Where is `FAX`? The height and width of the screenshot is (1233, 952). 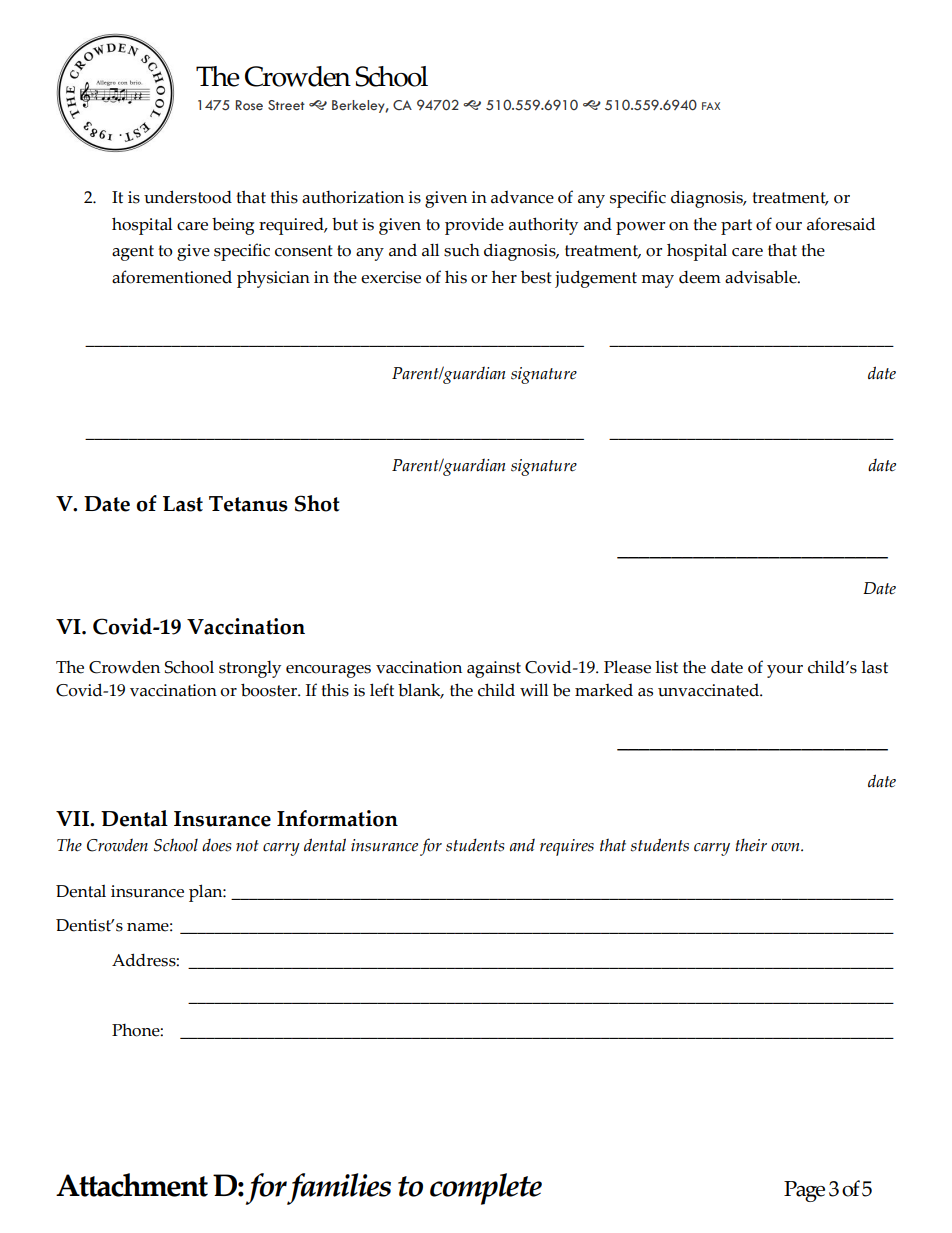 FAX is located at coordinates (711, 106).
